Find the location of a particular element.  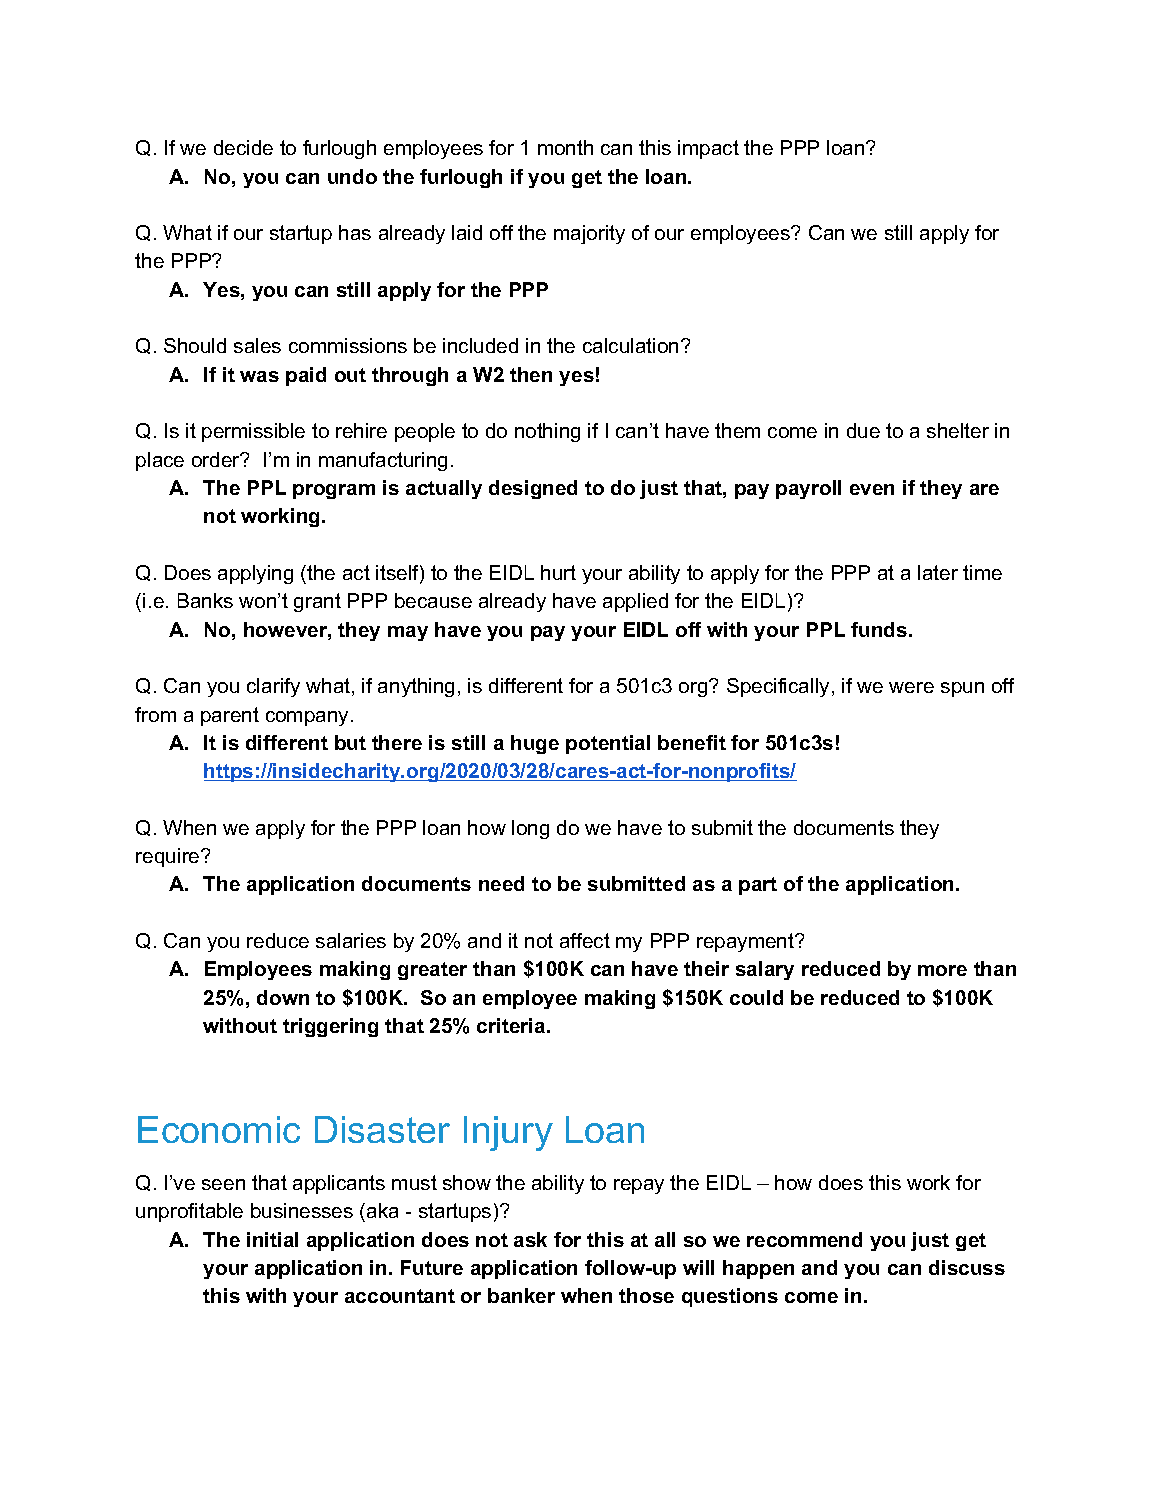

nothing is located at coordinates (547, 432).
